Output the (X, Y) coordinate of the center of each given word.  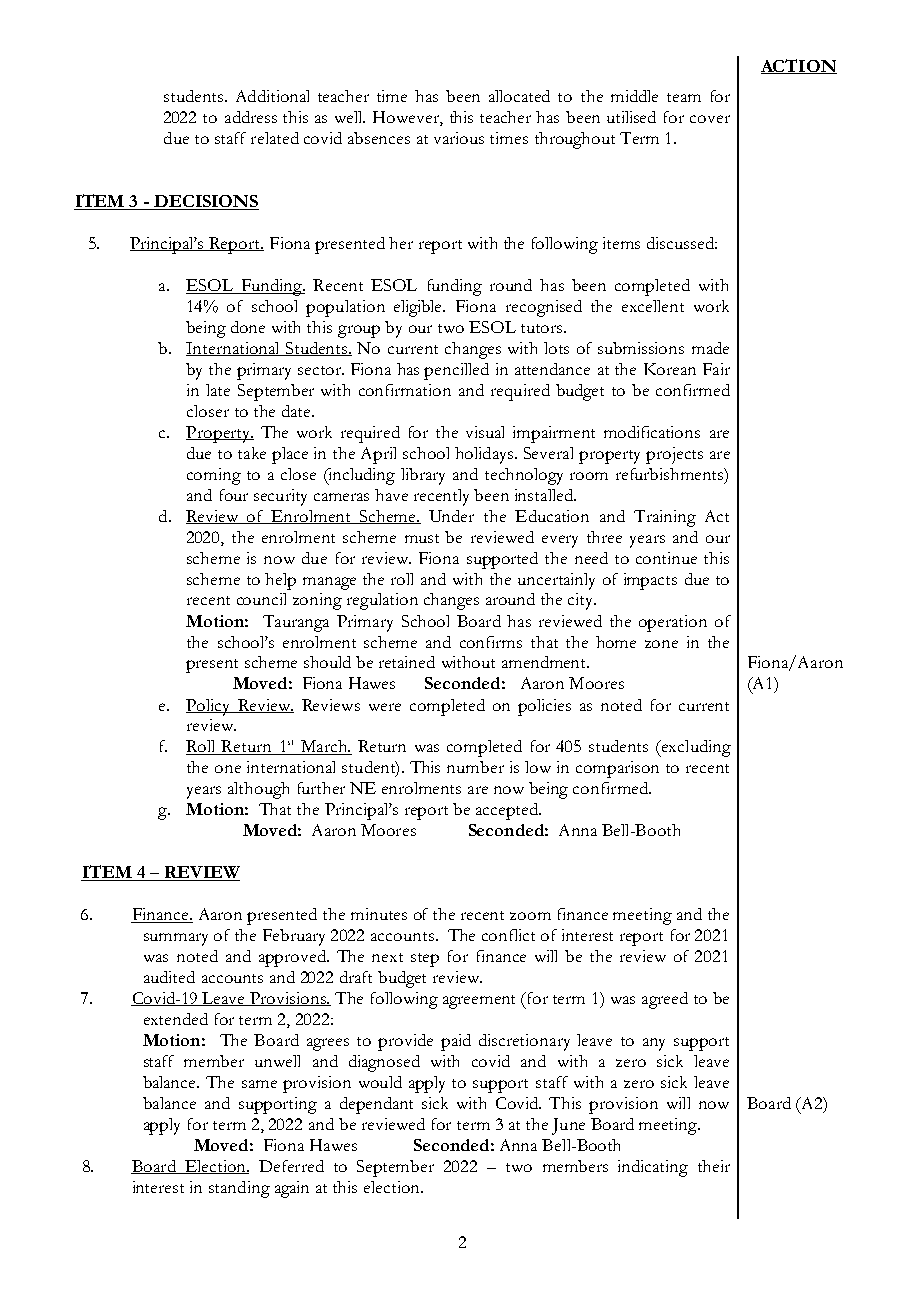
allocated (519, 96)
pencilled (456, 371)
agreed (665, 1000)
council (261, 599)
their (714, 1166)
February (294, 937)
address (251, 117)
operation (673, 623)
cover (710, 119)
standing (239, 1189)
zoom (530, 916)
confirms (491, 642)
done (248, 327)
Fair (716, 369)
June (568, 1126)
